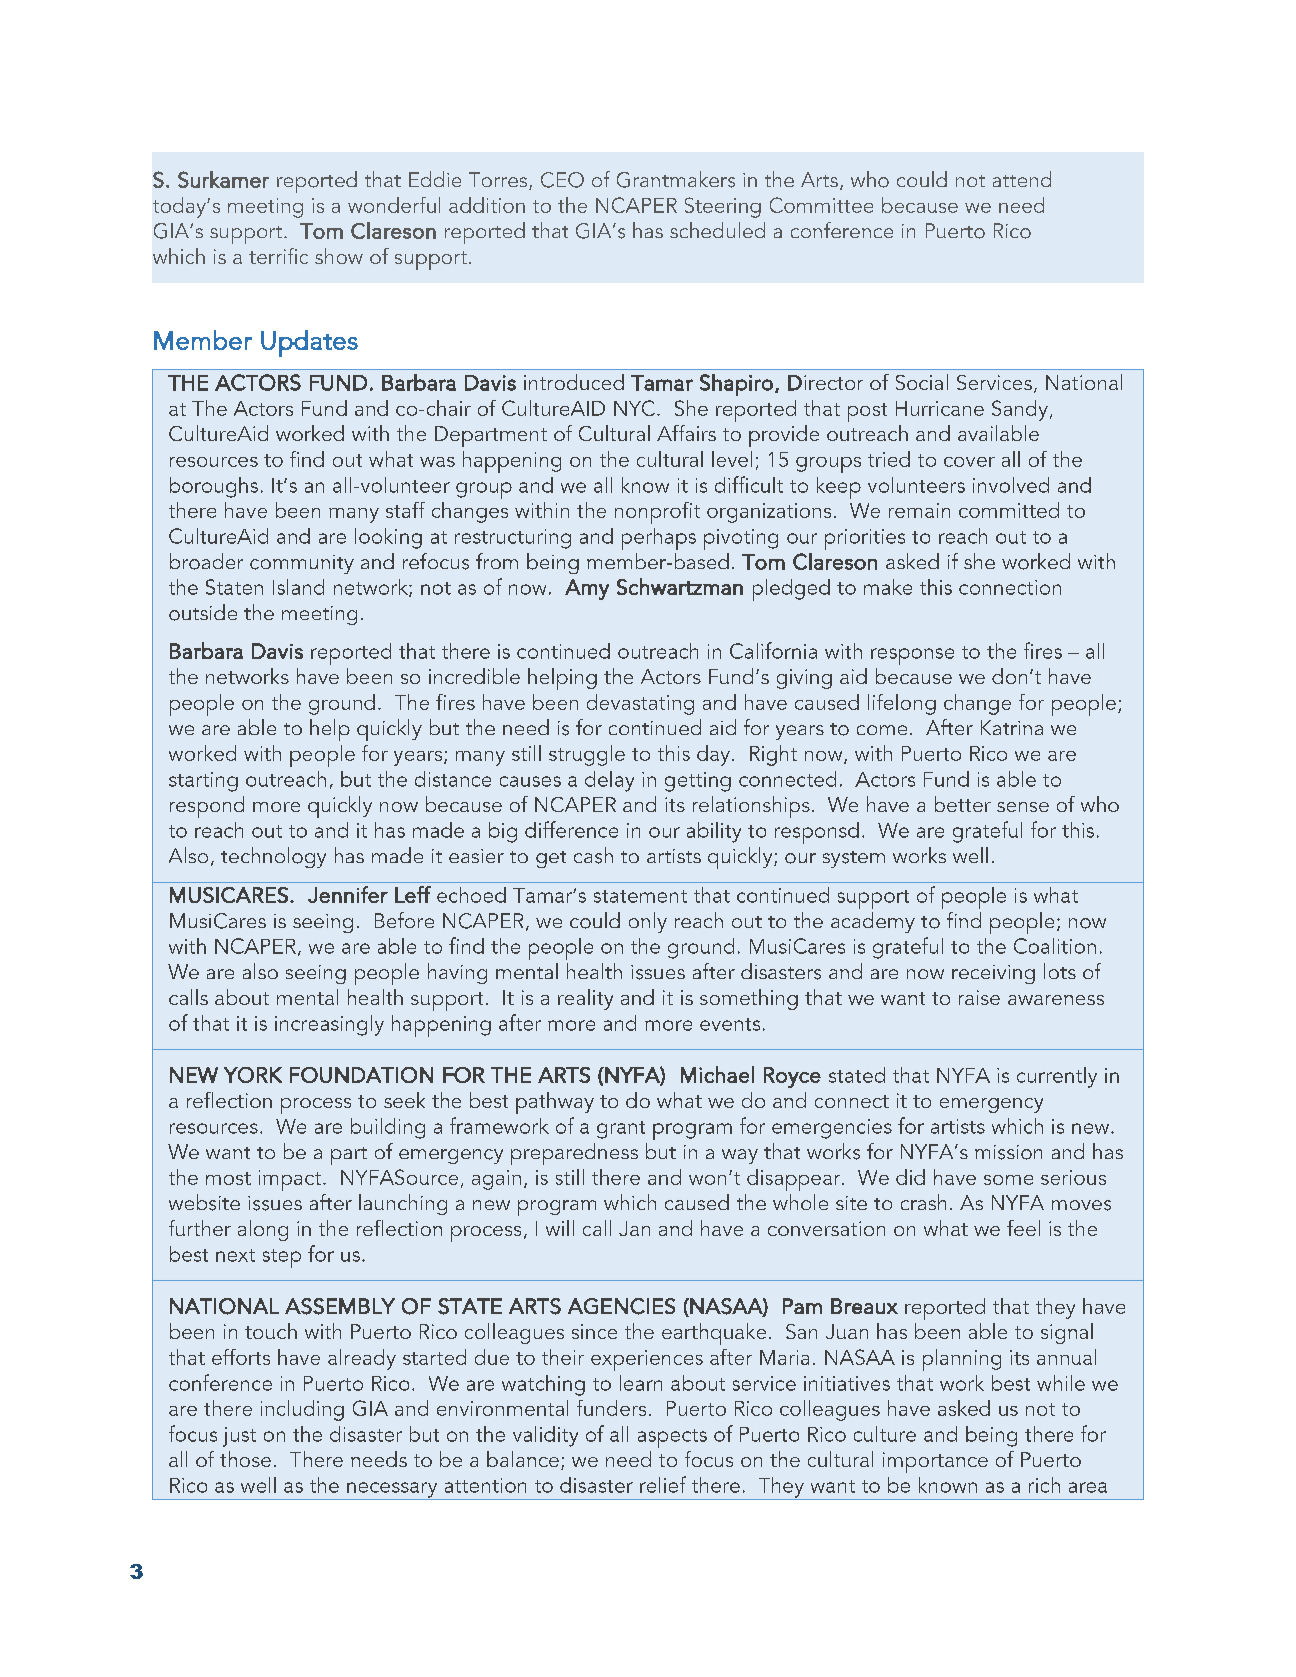  Describe the element at coordinates (672, 1438) in the screenshot. I see `aspects` at that location.
